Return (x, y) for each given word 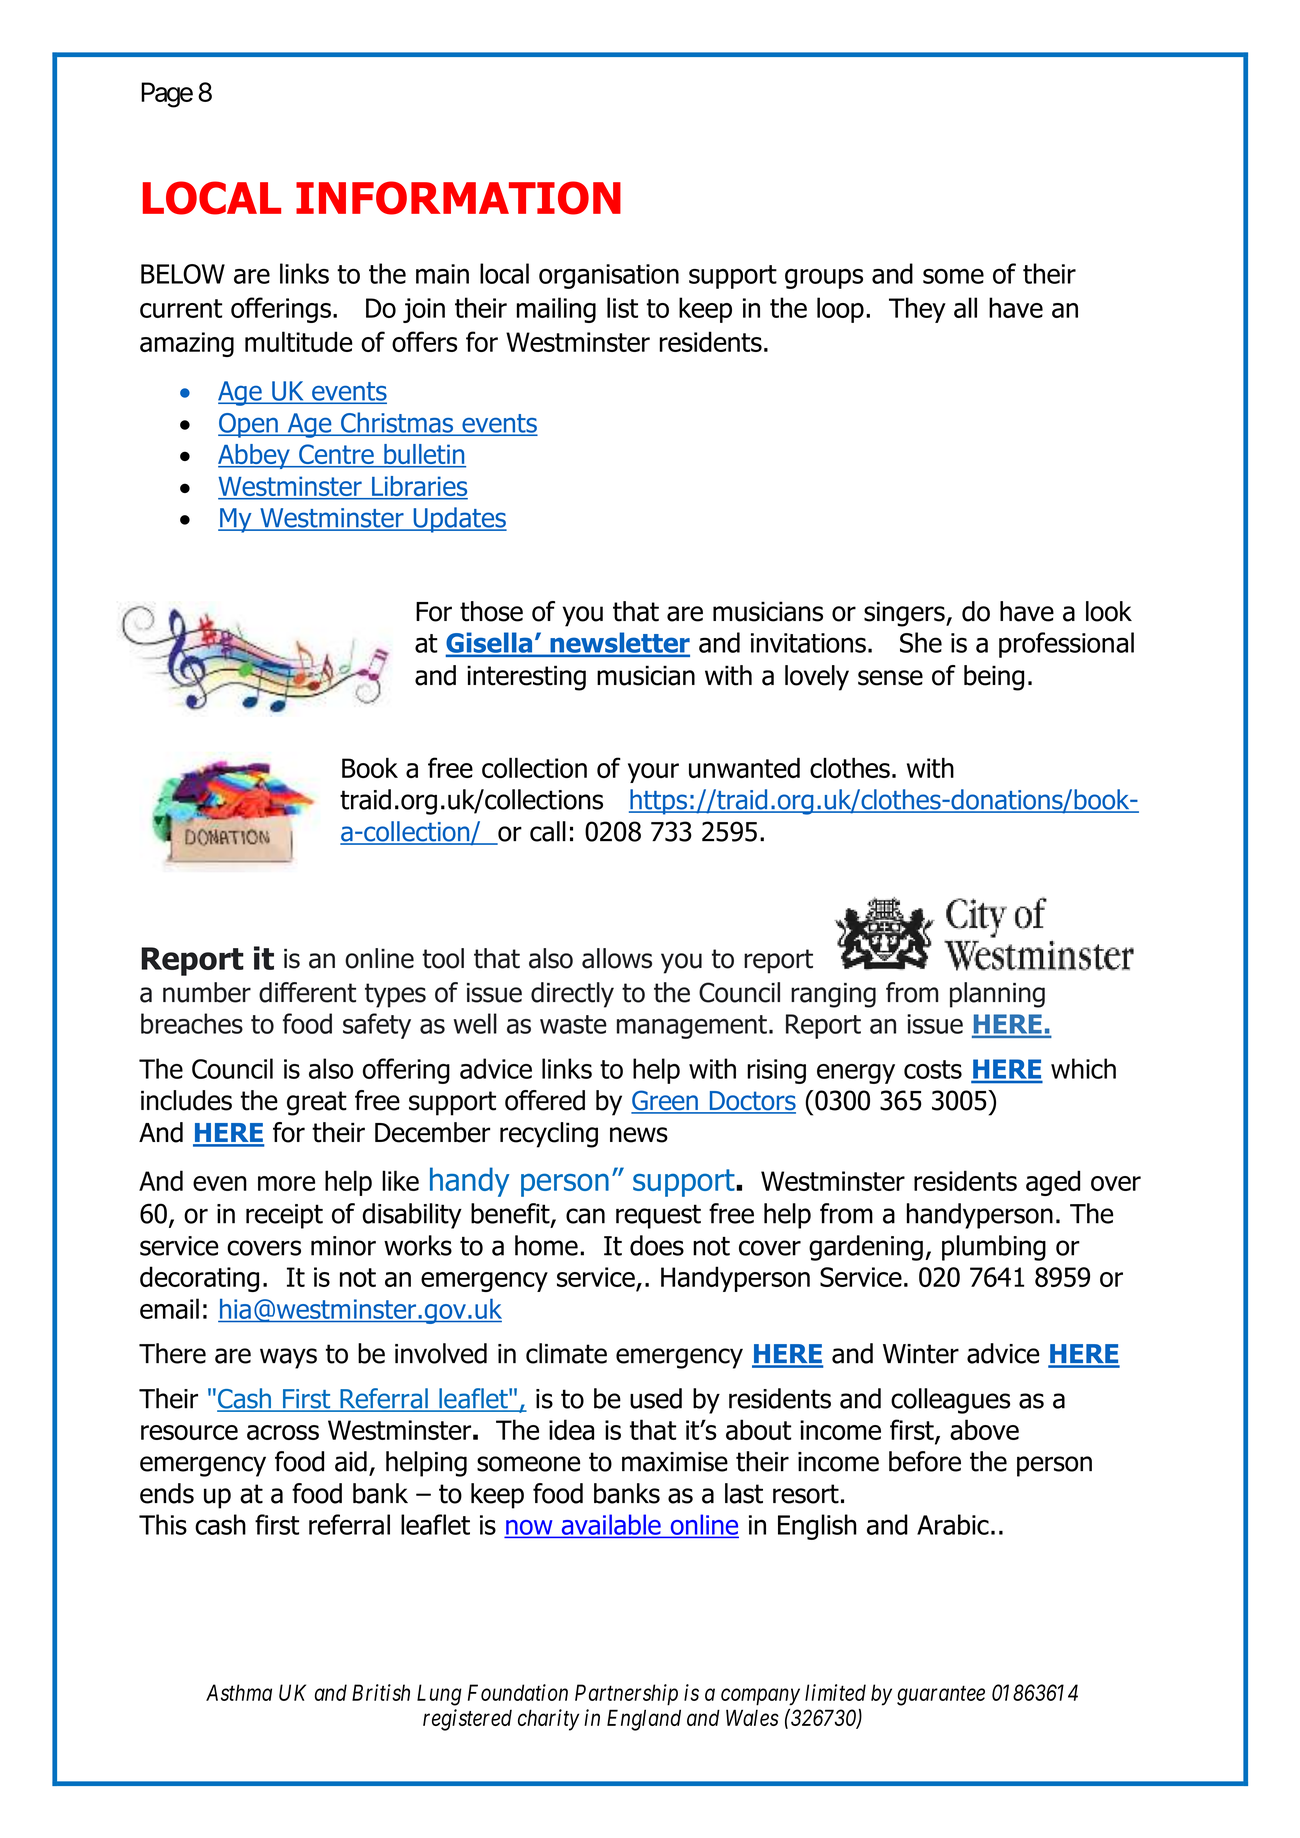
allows (617, 958)
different (307, 992)
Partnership (626, 1695)
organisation (609, 276)
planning (997, 995)
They (917, 310)
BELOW (183, 274)
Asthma (239, 1692)
